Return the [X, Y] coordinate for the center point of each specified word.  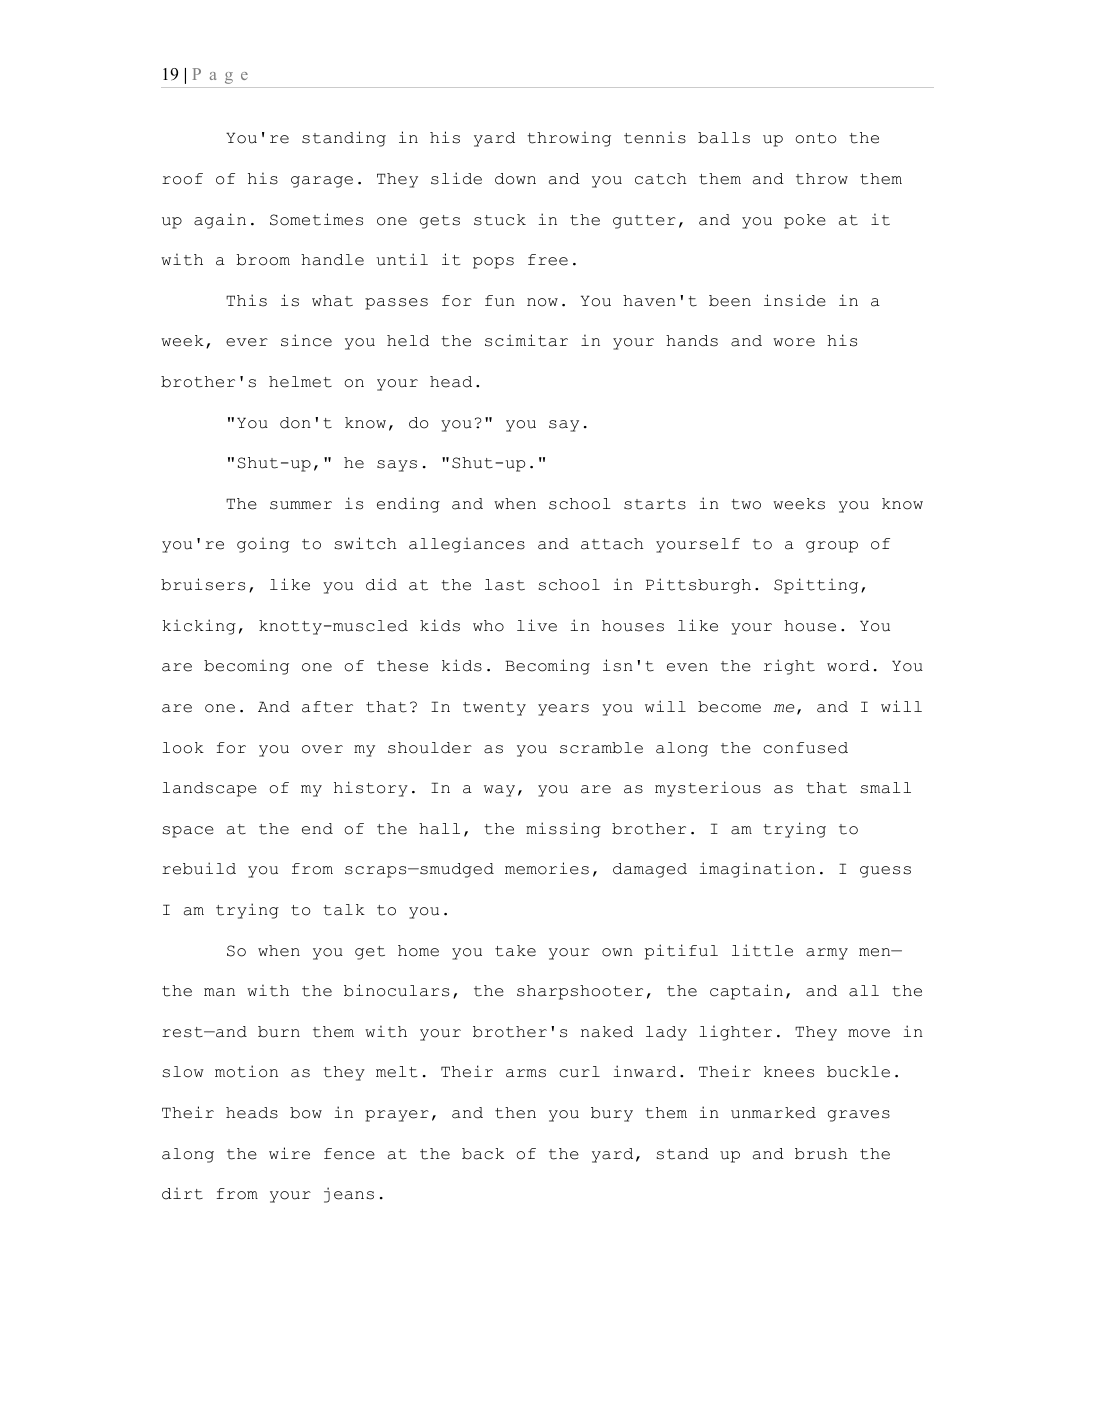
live [537, 625]
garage [322, 182]
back [483, 1154]
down [515, 179]
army [827, 954]
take [515, 951]
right [789, 667]
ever [247, 342]
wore [794, 342]
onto [816, 138]
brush [821, 1154]
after [327, 707]
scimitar [526, 340]
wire [289, 1153]
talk [344, 910]
